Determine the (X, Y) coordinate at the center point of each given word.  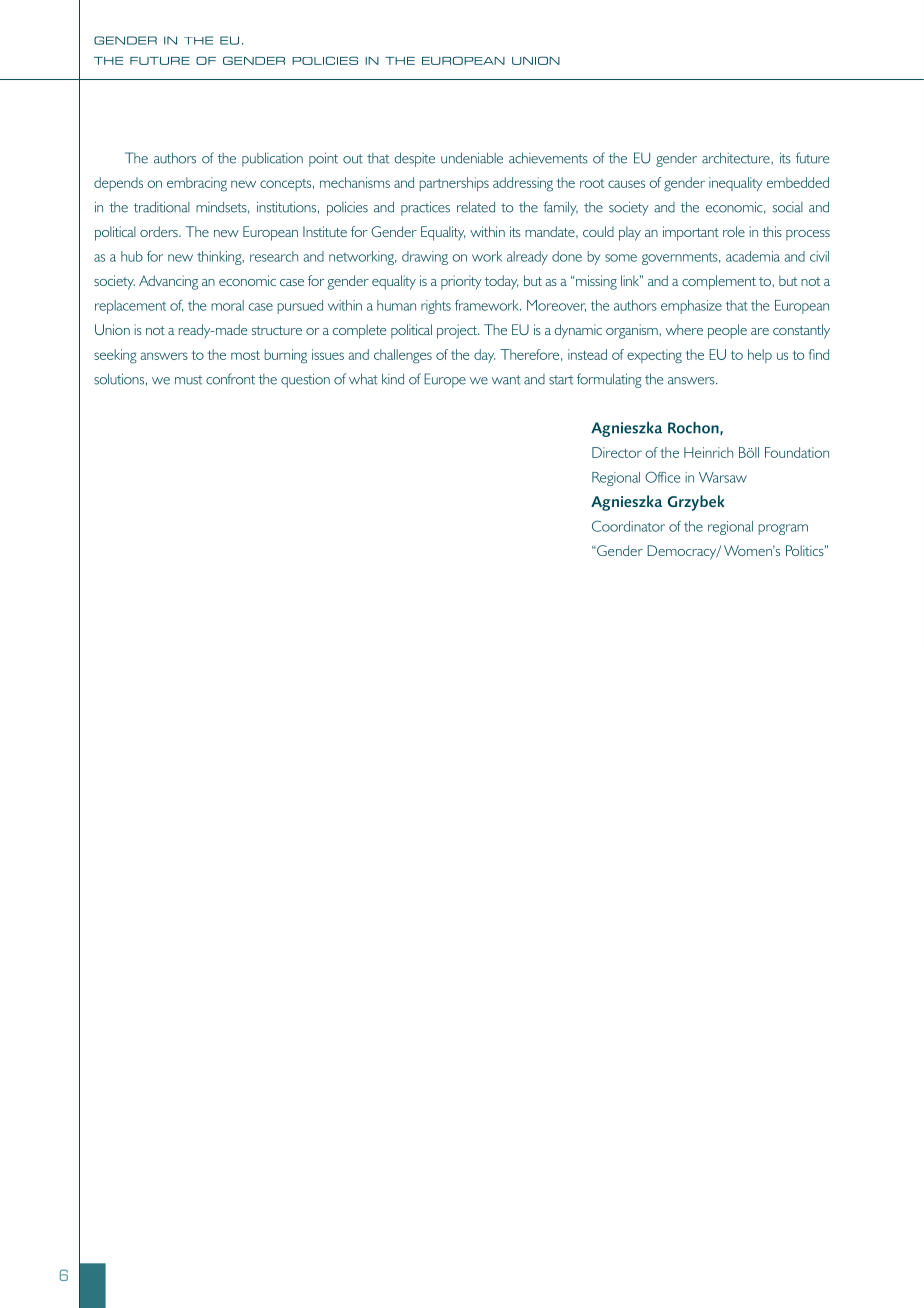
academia (753, 256)
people (727, 331)
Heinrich (708, 452)
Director (617, 452)
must (188, 380)
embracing (197, 184)
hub (132, 256)
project (458, 331)
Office (662, 477)
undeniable (472, 158)
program (783, 529)
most (245, 355)
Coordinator (628, 526)
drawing (425, 258)
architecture (737, 158)
